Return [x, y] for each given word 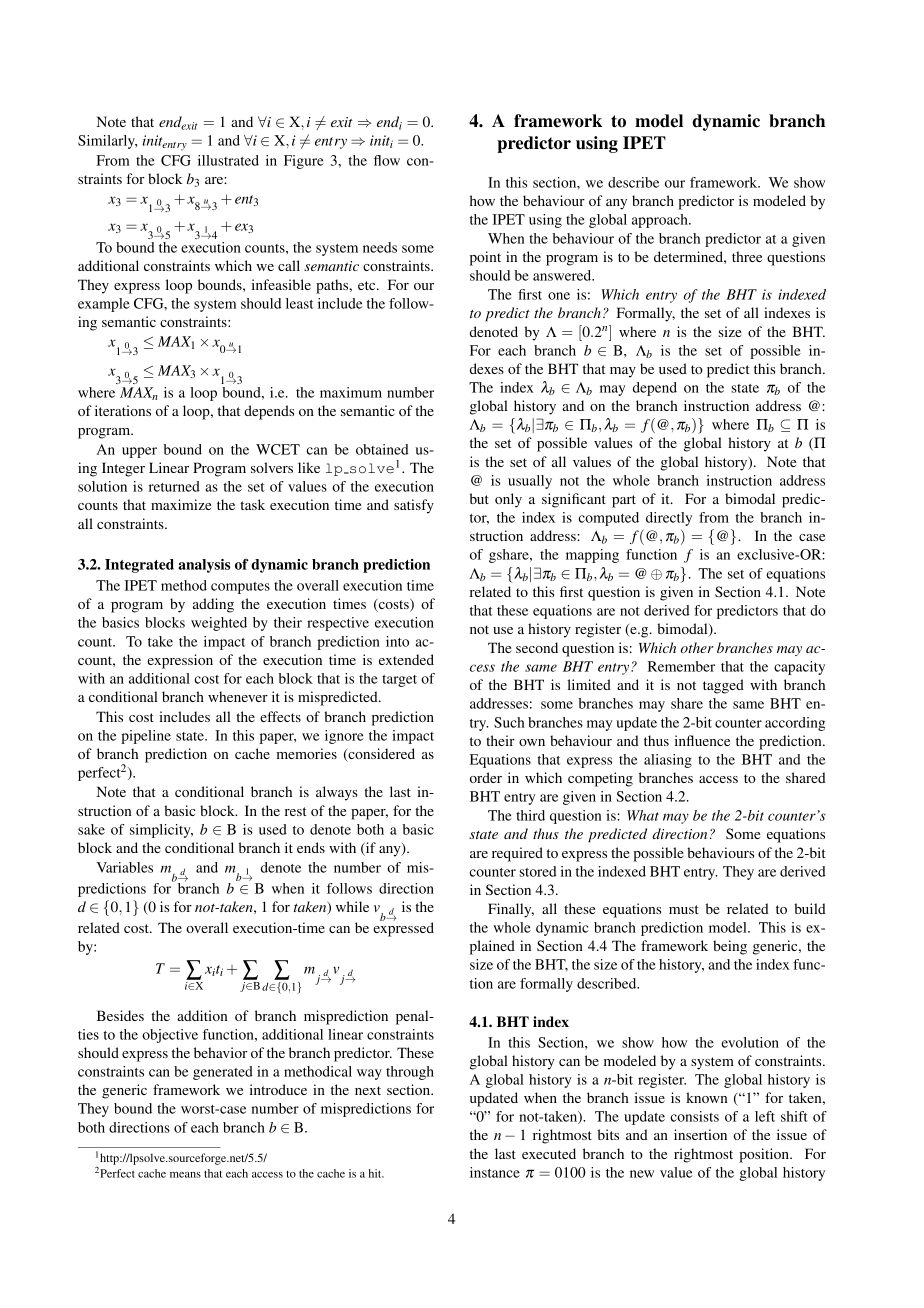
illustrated [228, 160]
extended [406, 659]
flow [387, 160]
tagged [723, 686]
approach [661, 221]
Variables [125, 867]
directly [669, 519]
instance [495, 1172]
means [185, 1175]
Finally [511, 910]
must [684, 909]
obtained [382, 449]
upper [139, 452]
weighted [219, 624]
